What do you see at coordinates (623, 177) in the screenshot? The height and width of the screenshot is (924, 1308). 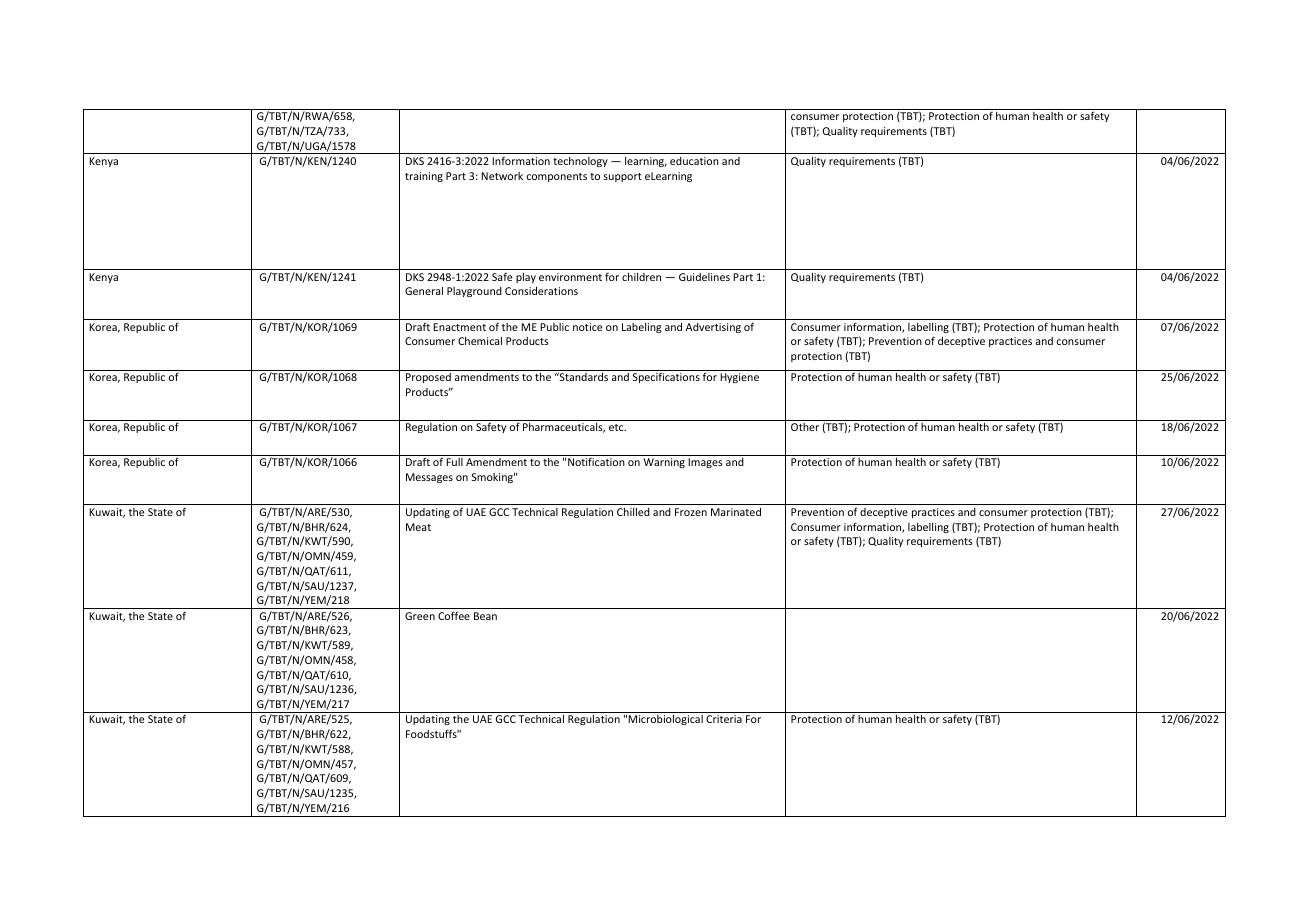 I see `support` at bounding box center [623, 177].
